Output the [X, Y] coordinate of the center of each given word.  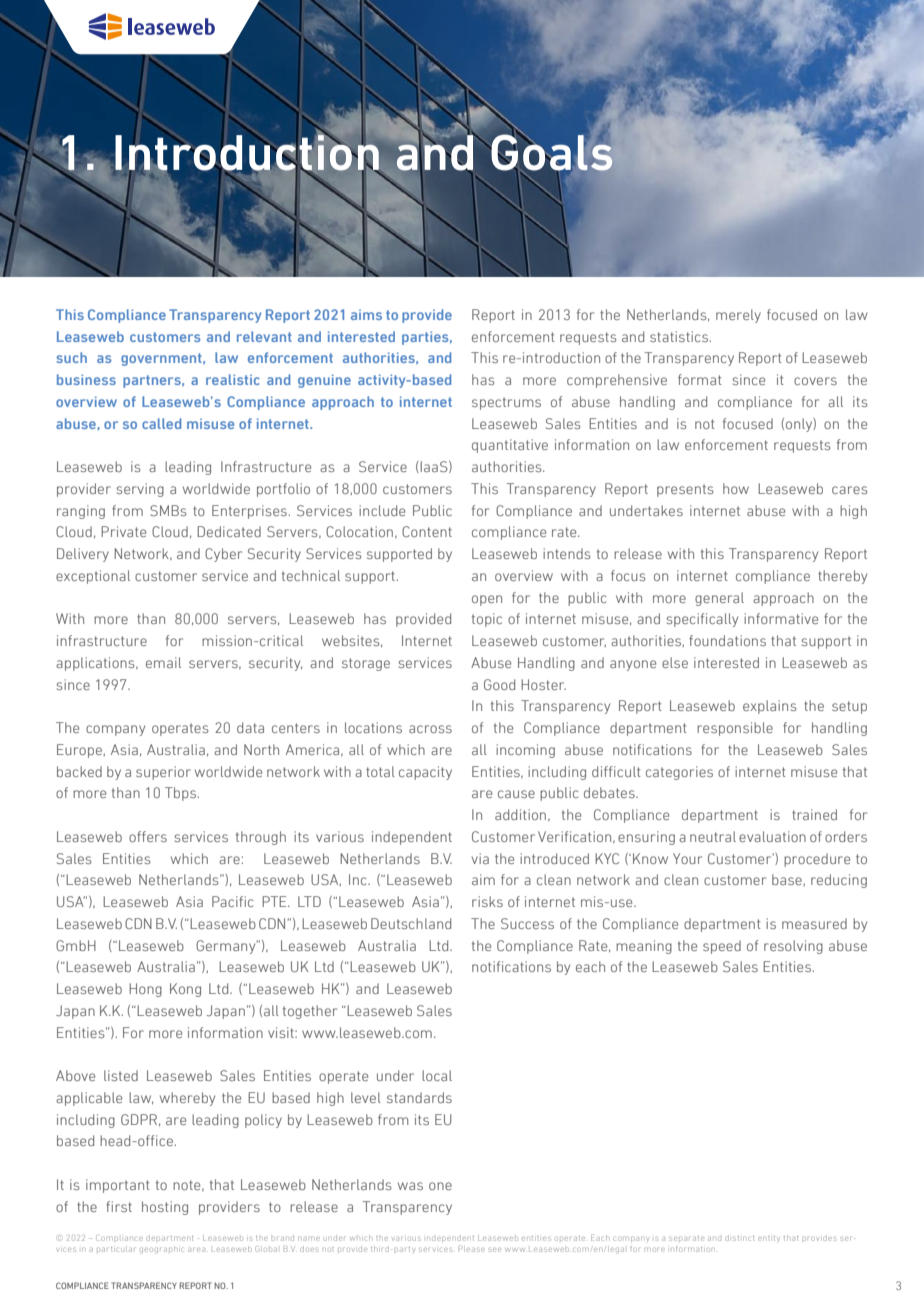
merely [738, 316]
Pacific [232, 901]
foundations [727, 640]
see [495, 1250]
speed [722, 947]
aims [366, 315]
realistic [233, 379]
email [163, 662]
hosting [165, 1208]
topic [487, 620]
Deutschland [411, 923]
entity [768, 1238]
